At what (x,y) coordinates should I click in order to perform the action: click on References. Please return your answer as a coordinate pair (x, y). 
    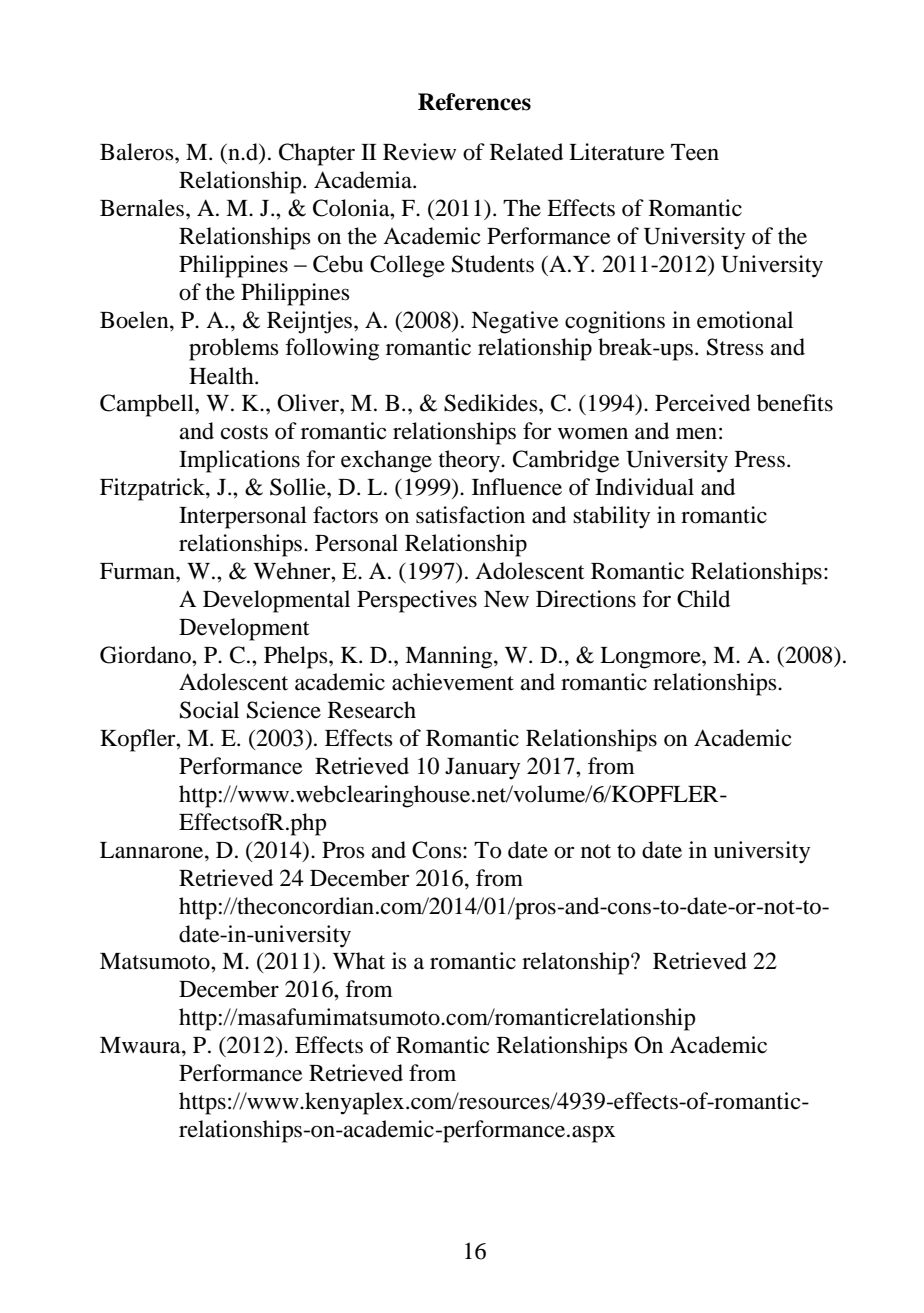
    Looking at the image, I should click on (474, 102).
